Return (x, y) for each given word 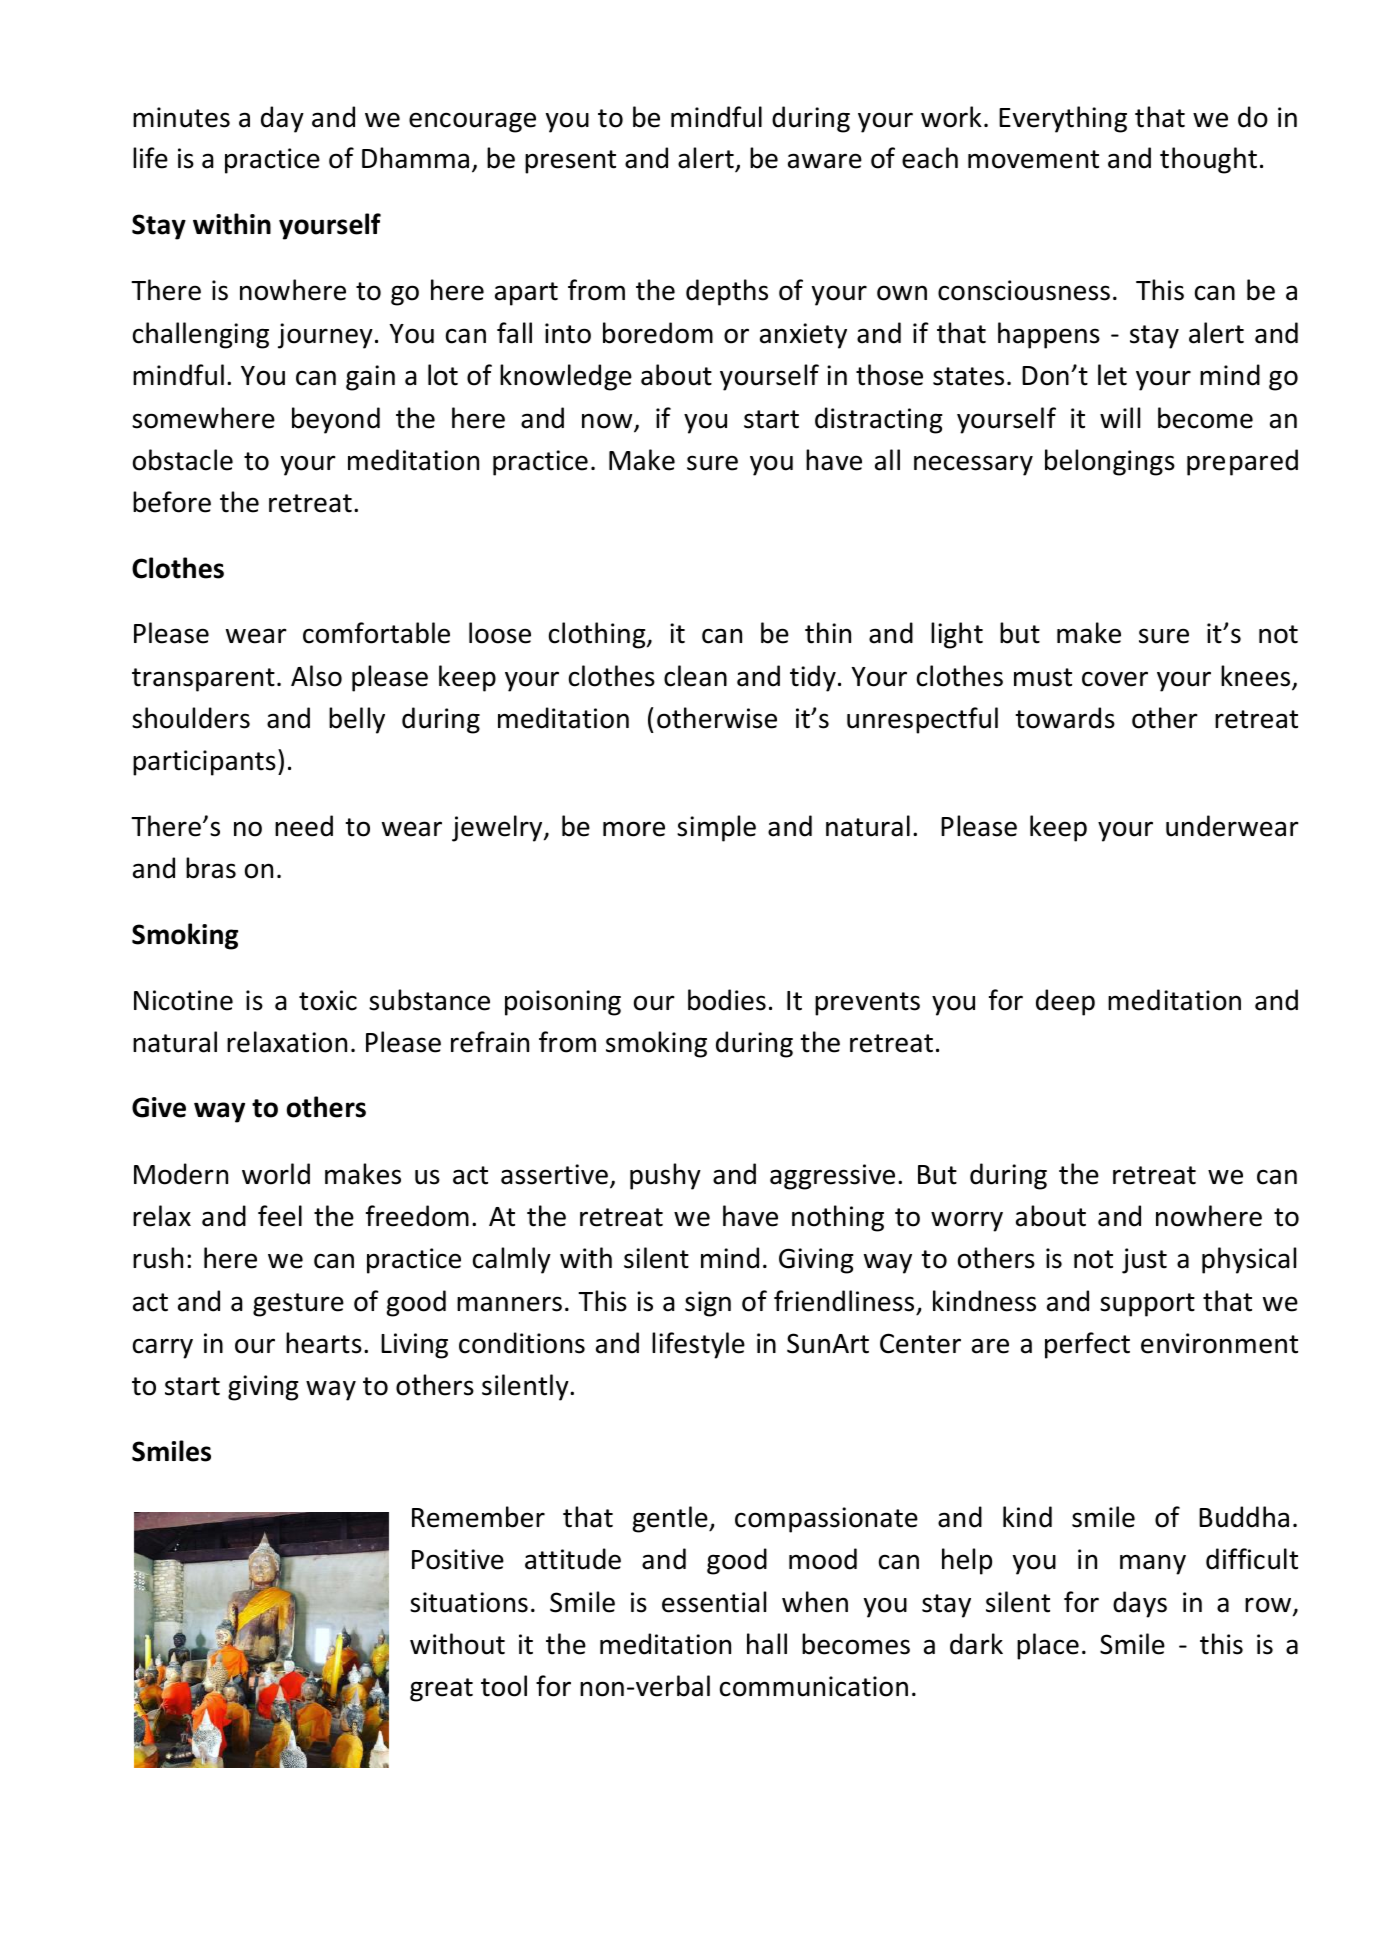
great (441, 1690)
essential (714, 1602)
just (1144, 1261)
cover (1115, 679)
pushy (665, 1176)
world (276, 1174)
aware (825, 161)
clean (695, 676)
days (1140, 1604)
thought (1208, 160)
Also (316, 676)
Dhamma (415, 158)
